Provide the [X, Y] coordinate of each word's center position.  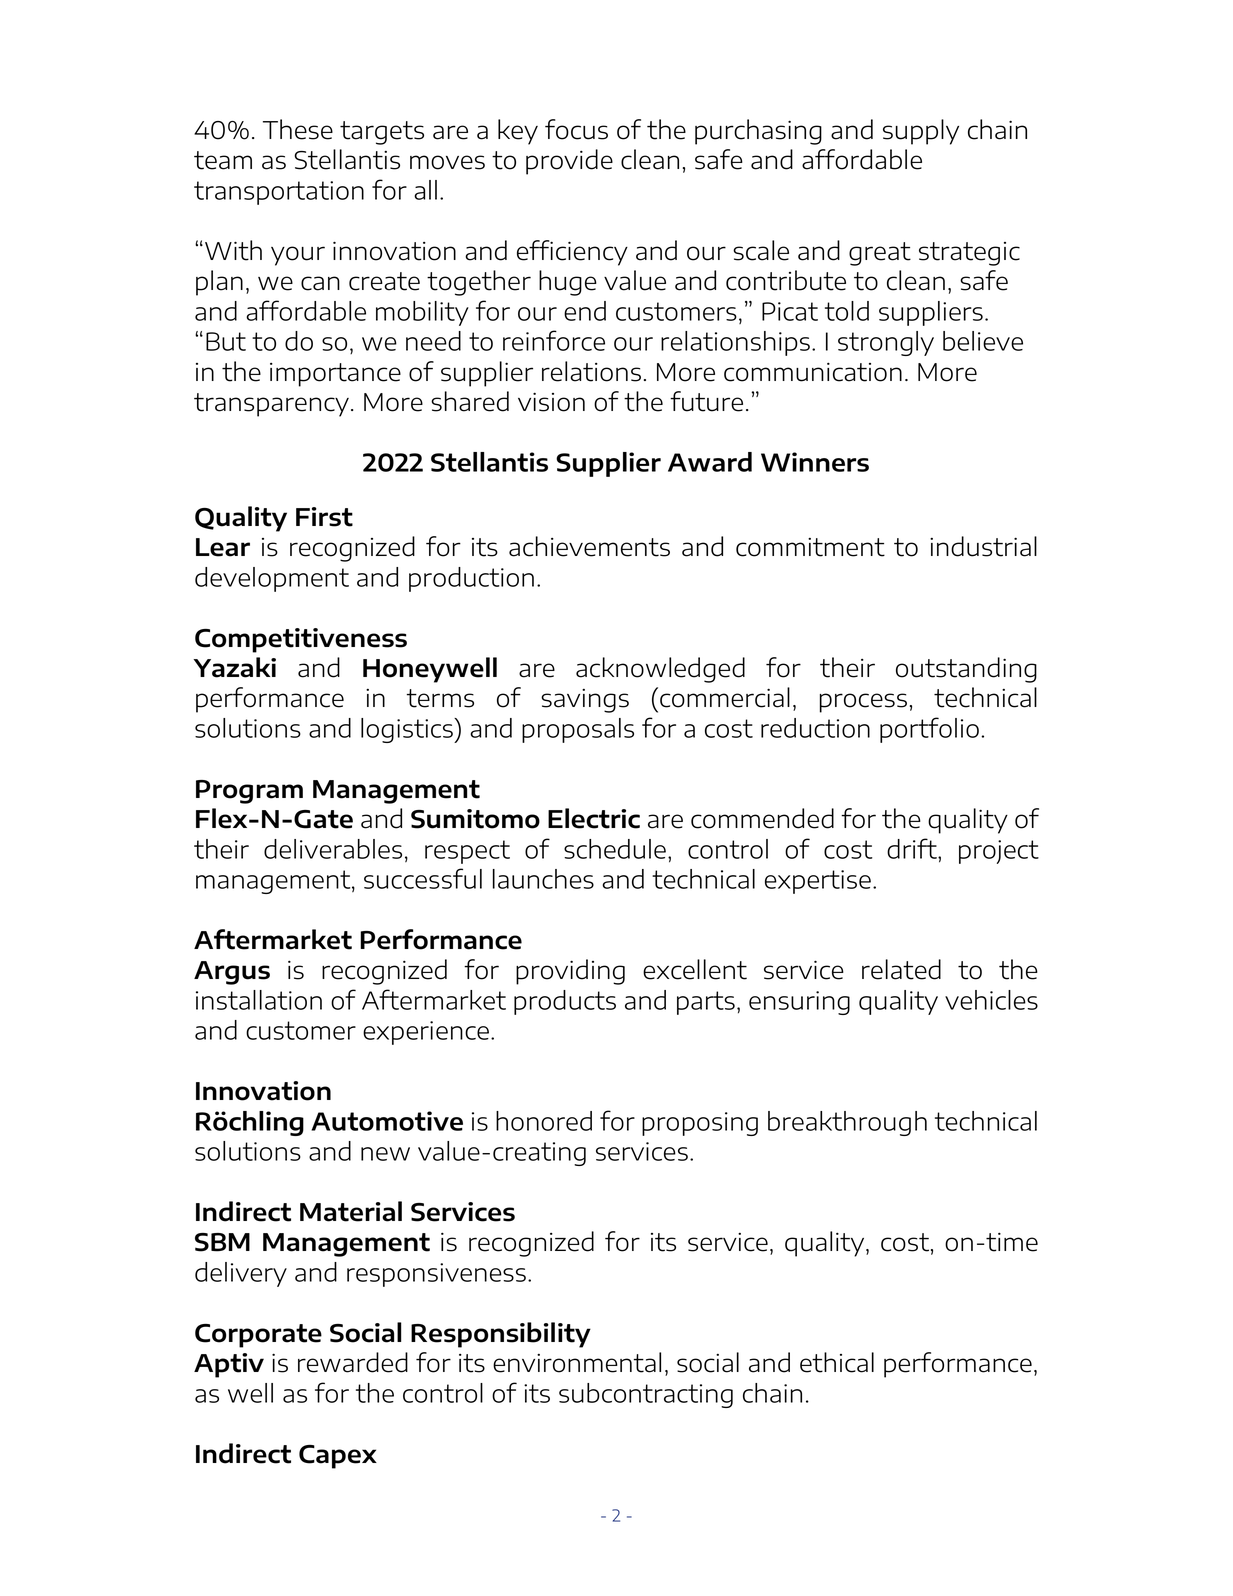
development [272, 579]
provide [569, 162]
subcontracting [646, 1395]
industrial [983, 546]
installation [259, 1000]
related [901, 969]
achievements [589, 546]
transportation [279, 193]
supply [921, 132]
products [565, 1002]
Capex [338, 1457]
